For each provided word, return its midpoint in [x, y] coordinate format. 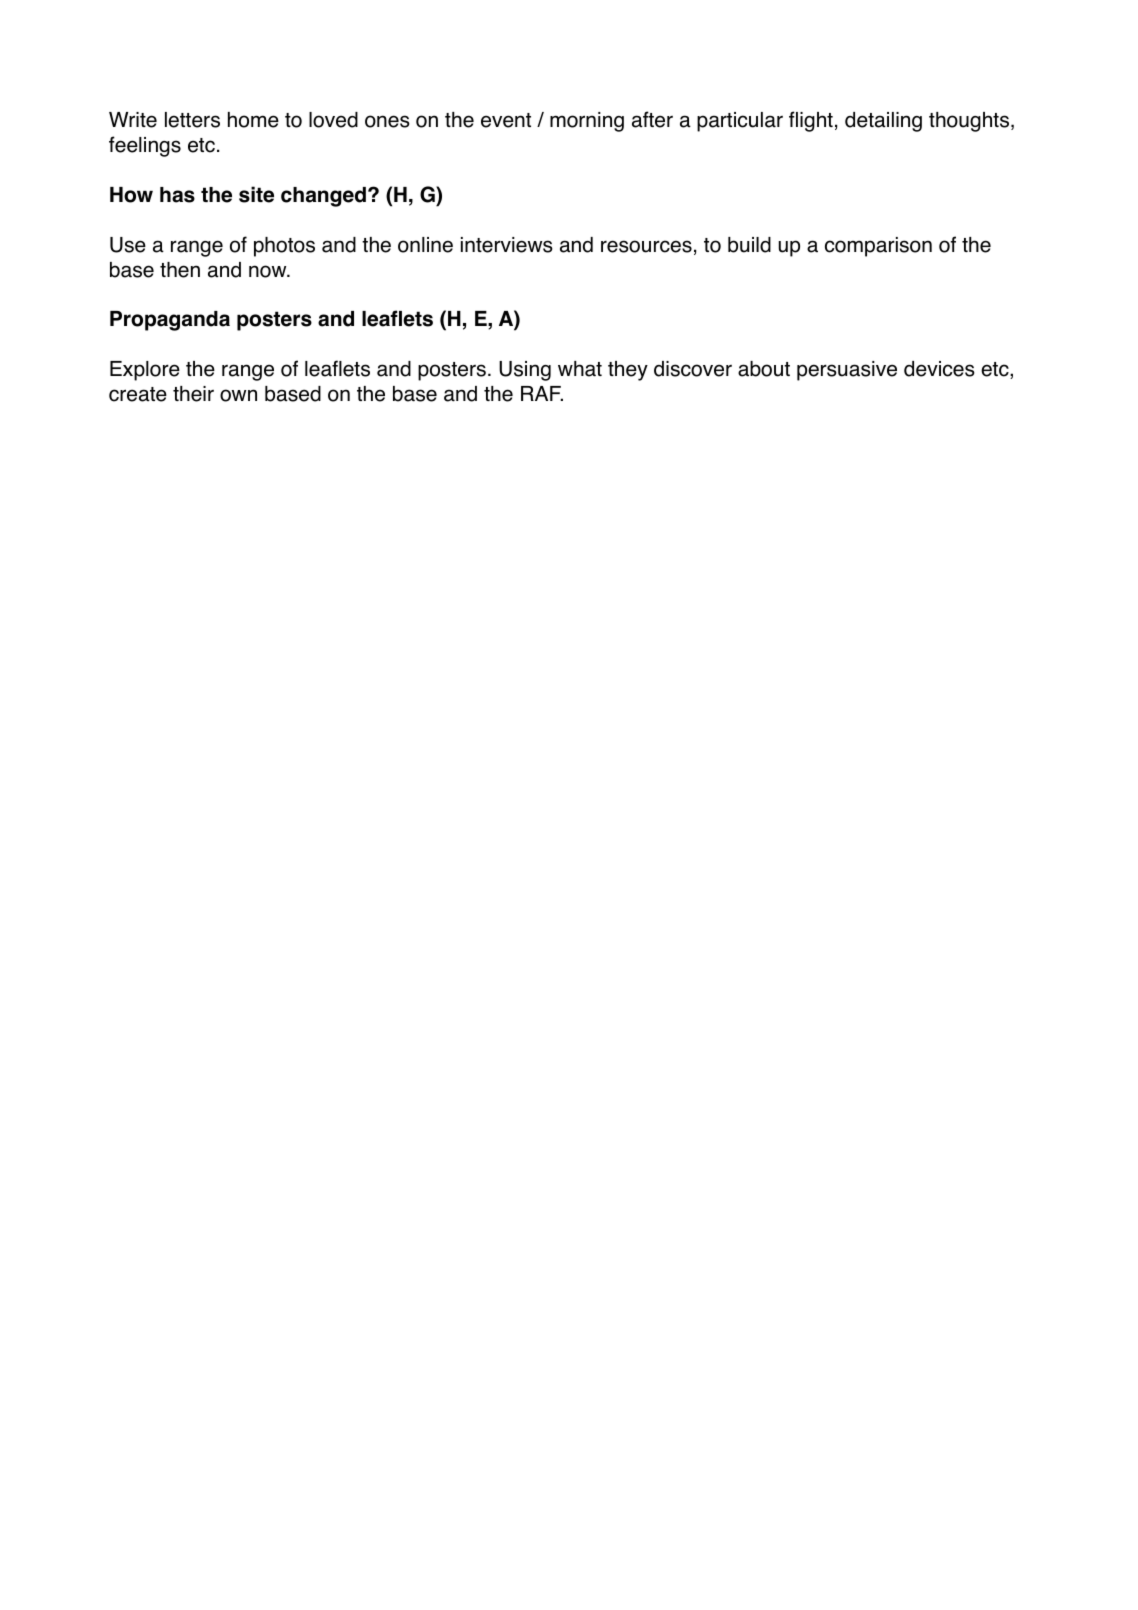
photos [284, 247]
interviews [507, 245]
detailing [883, 122]
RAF [542, 393]
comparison [878, 247]
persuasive [847, 371]
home [253, 120]
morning [587, 122]
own [238, 395]
